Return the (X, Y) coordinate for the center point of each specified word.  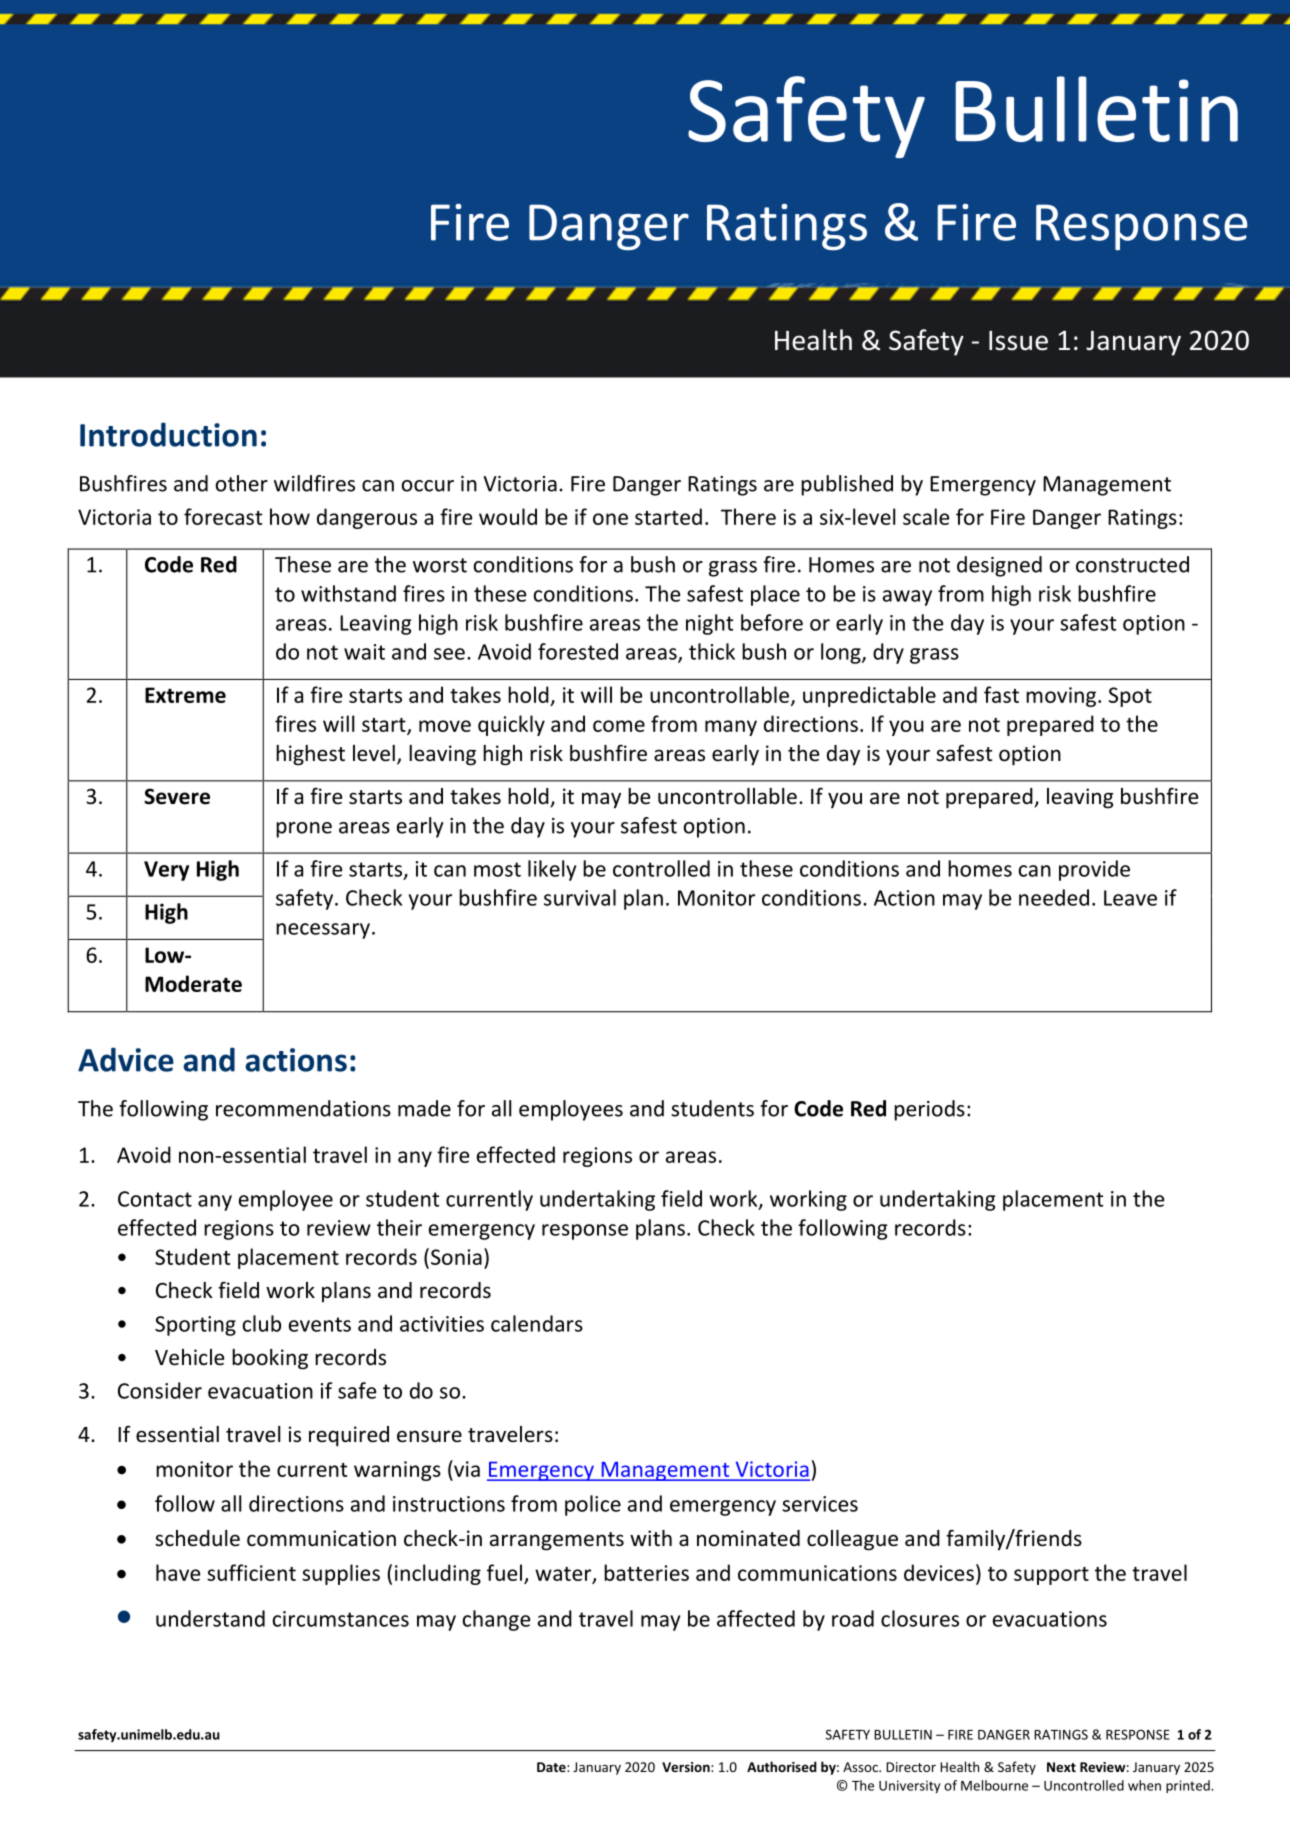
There (748, 516)
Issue (1018, 341)
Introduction (168, 434)
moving (1062, 697)
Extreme (185, 695)
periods (929, 1110)
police (593, 1505)
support (1051, 1576)
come (619, 726)
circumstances (341, 1619)
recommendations (303, 1108)
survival (580, 897)
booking (270, 1359)
